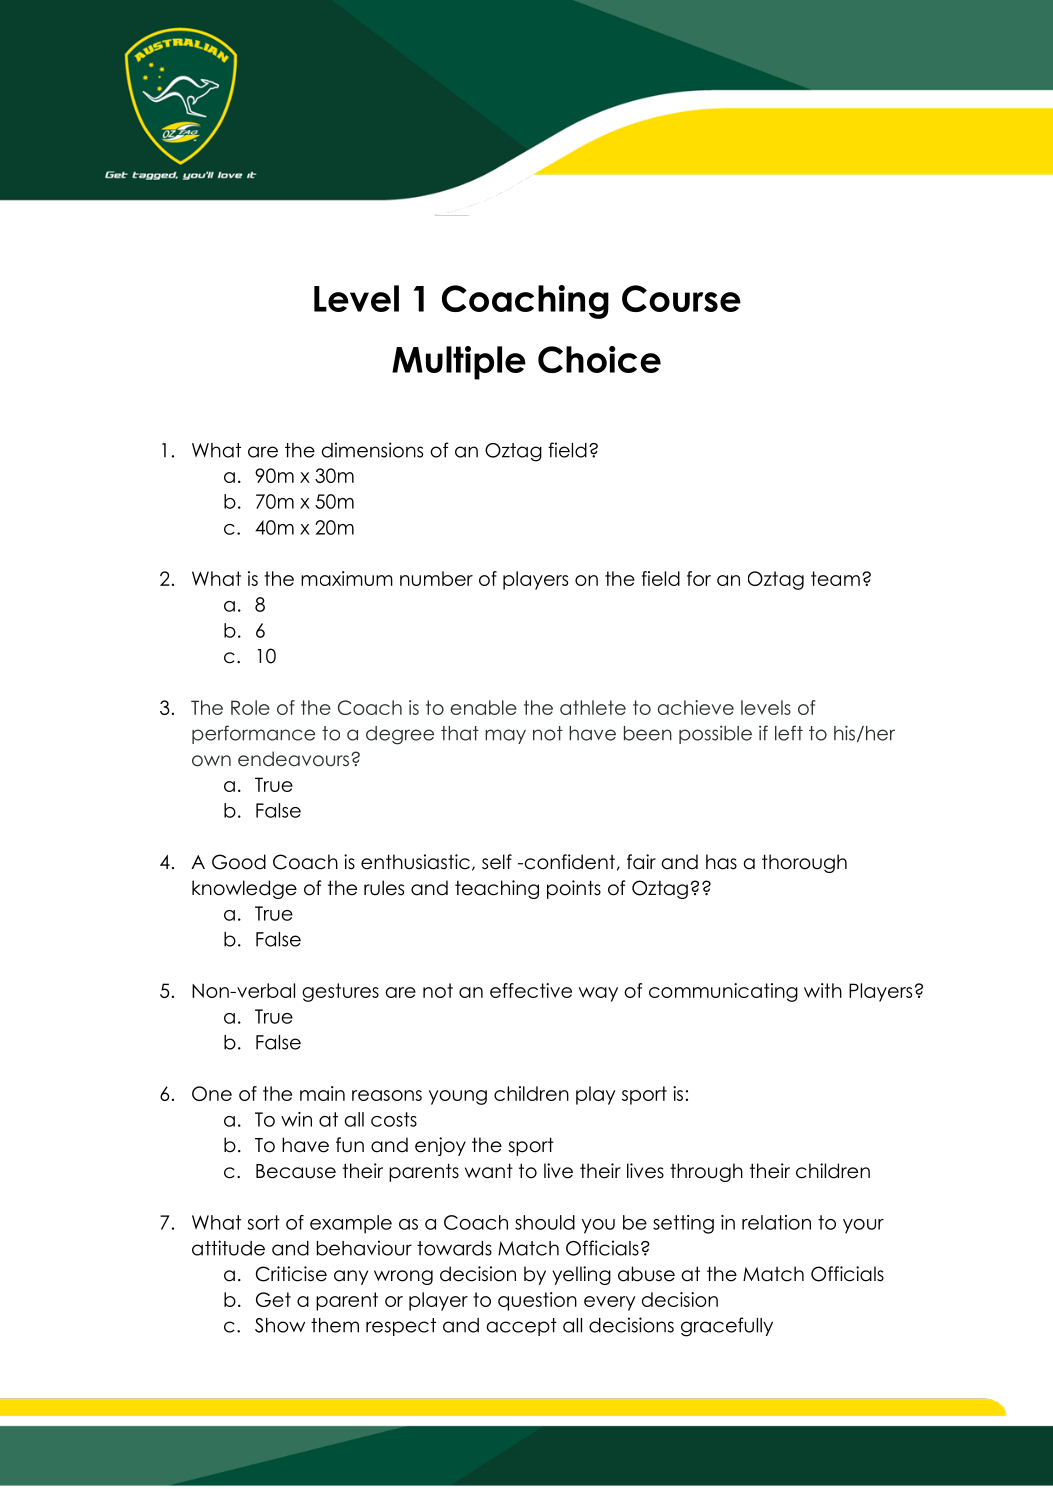 Image resolution: width=1053 pixels, height=1489 pixels. I want to click on endeavours, so click(295, 759).
